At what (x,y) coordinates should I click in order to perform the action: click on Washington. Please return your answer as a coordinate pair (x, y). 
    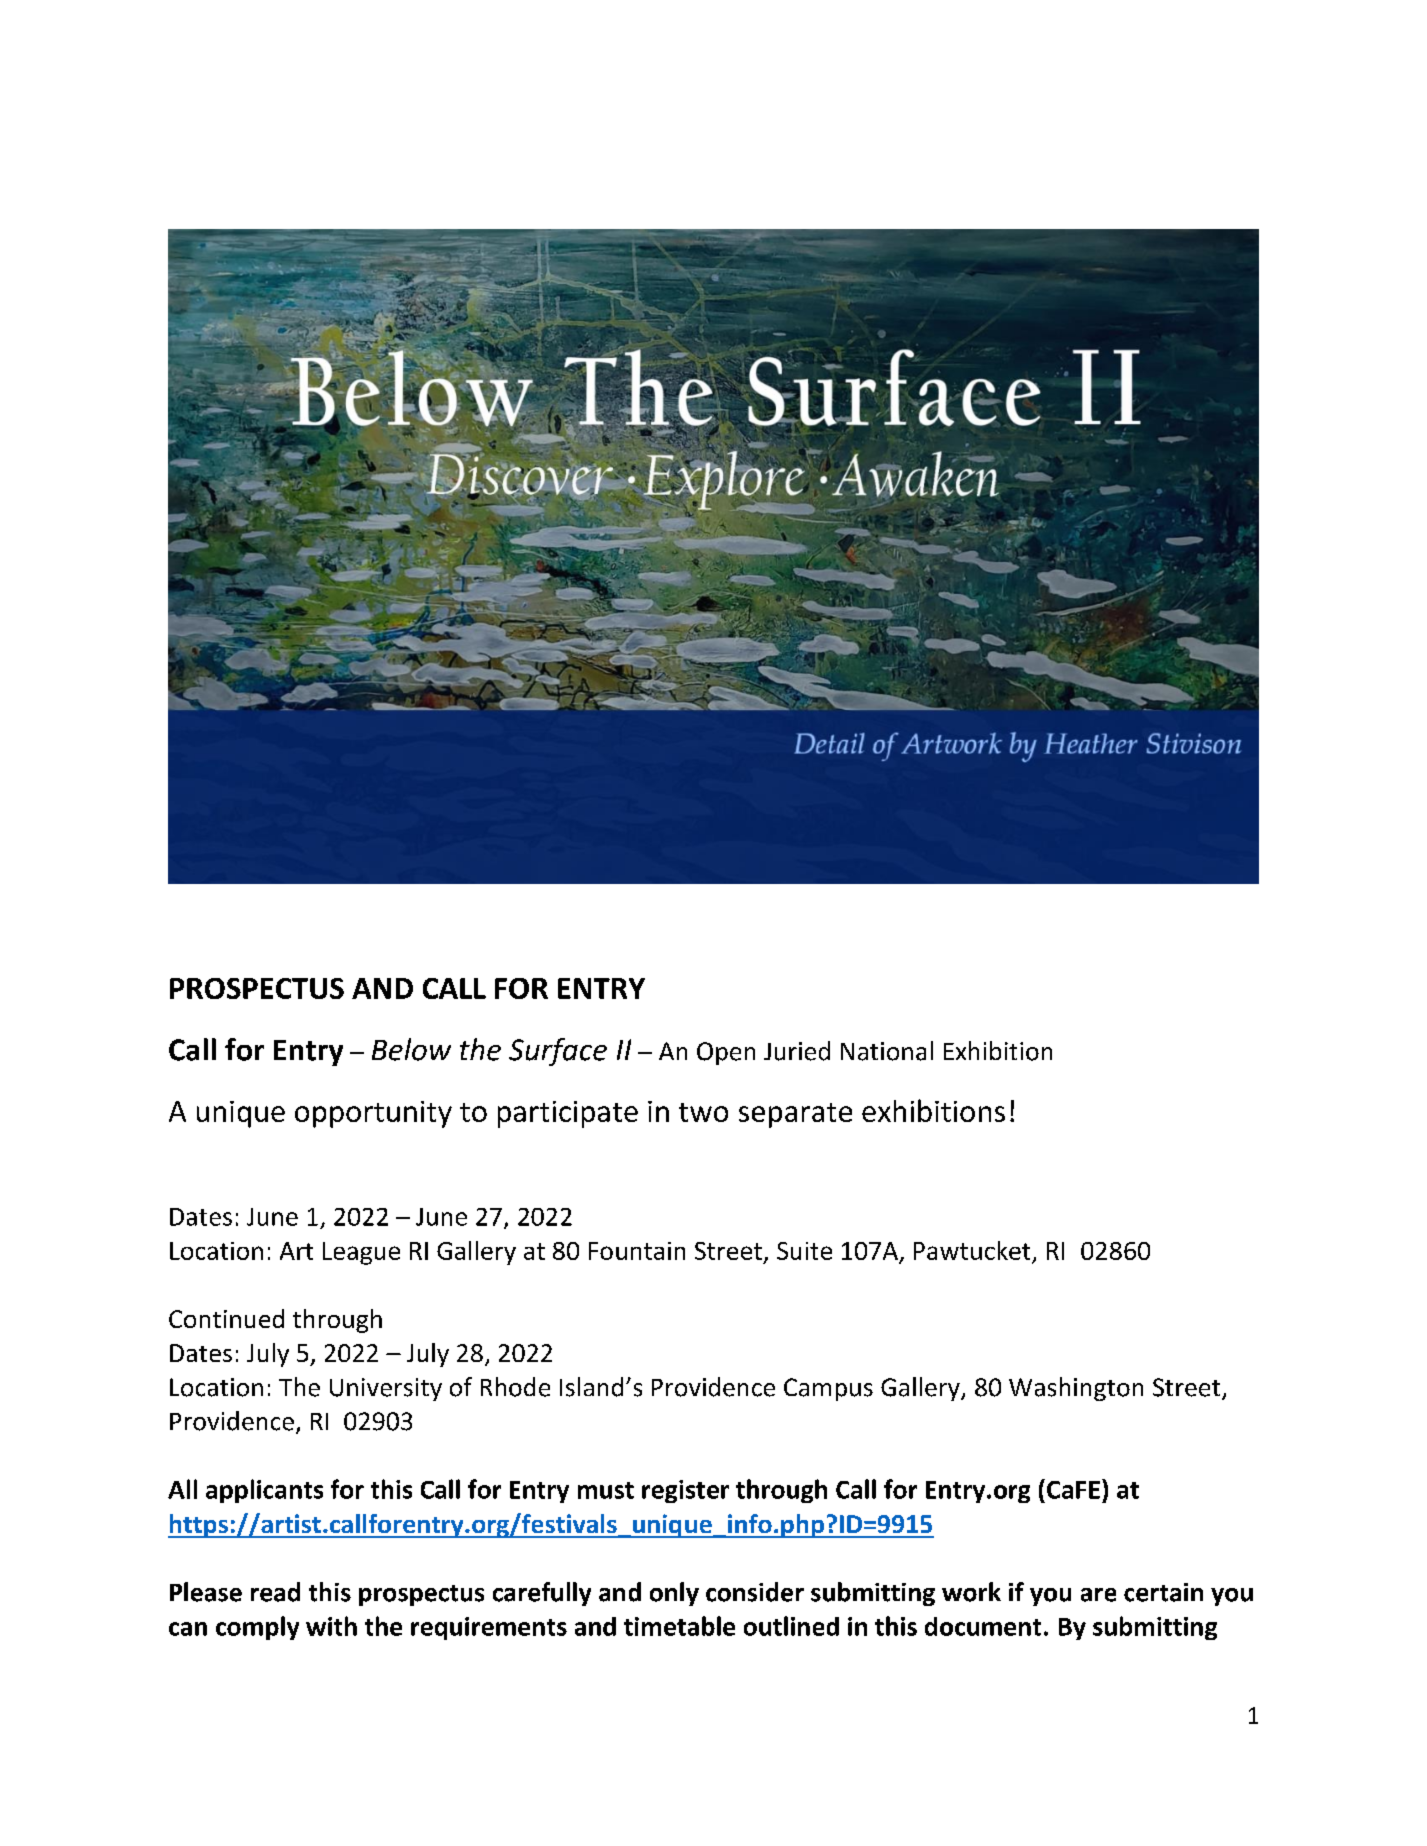
    Looking at the image, I should click on (1076, 1389).
